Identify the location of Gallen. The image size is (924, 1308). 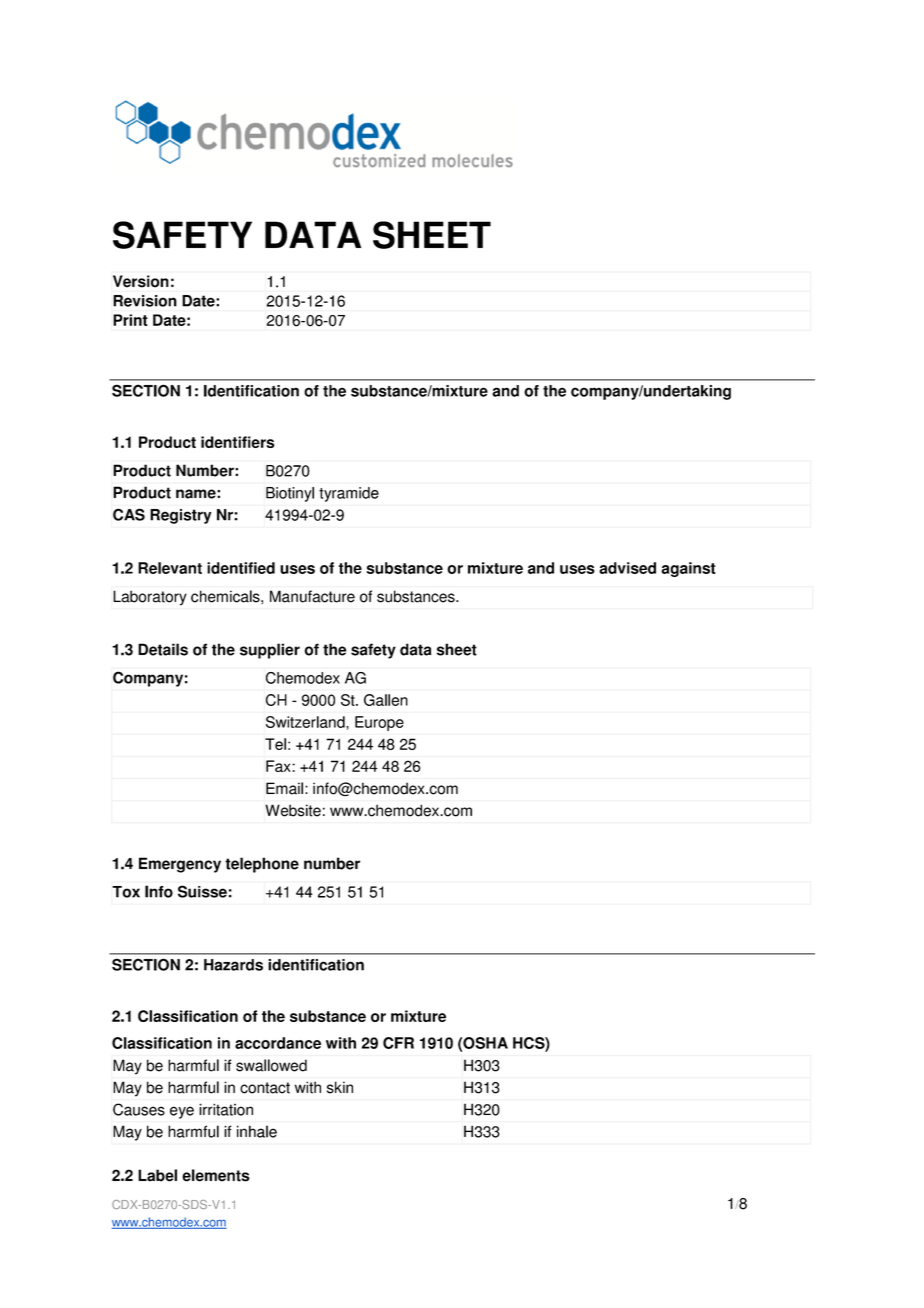
(386, 700).
